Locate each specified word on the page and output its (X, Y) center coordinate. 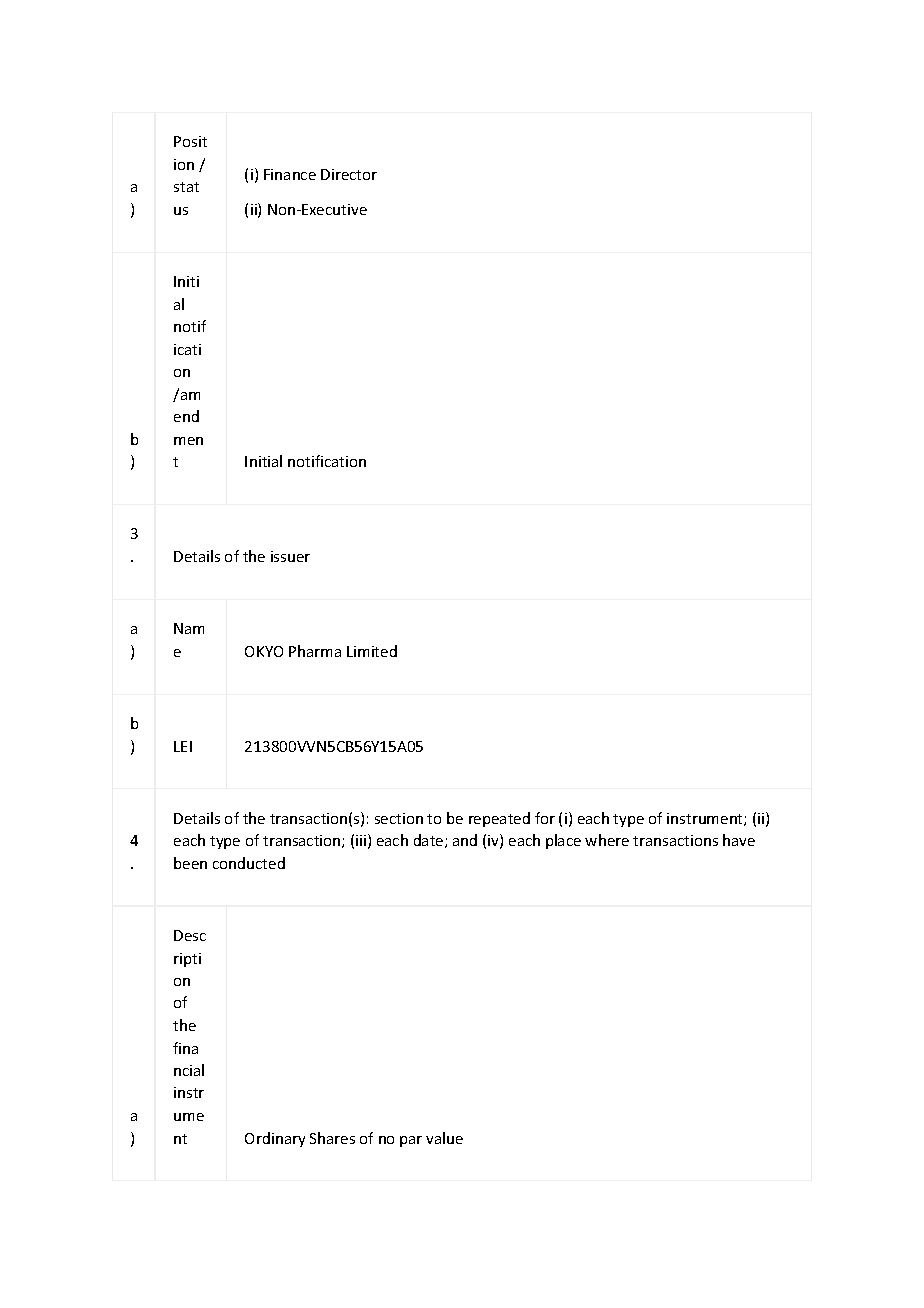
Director (349, 174)
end (186, 416)
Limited (372, 651)
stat (186, 187)
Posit (190, 141)
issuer (290, 556)
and (465, 840)
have (739, 840)
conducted (249, 863)
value (444, 1138)
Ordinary (275, 1139)
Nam (189, 628)
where (607, 840)
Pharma (315, 651)
